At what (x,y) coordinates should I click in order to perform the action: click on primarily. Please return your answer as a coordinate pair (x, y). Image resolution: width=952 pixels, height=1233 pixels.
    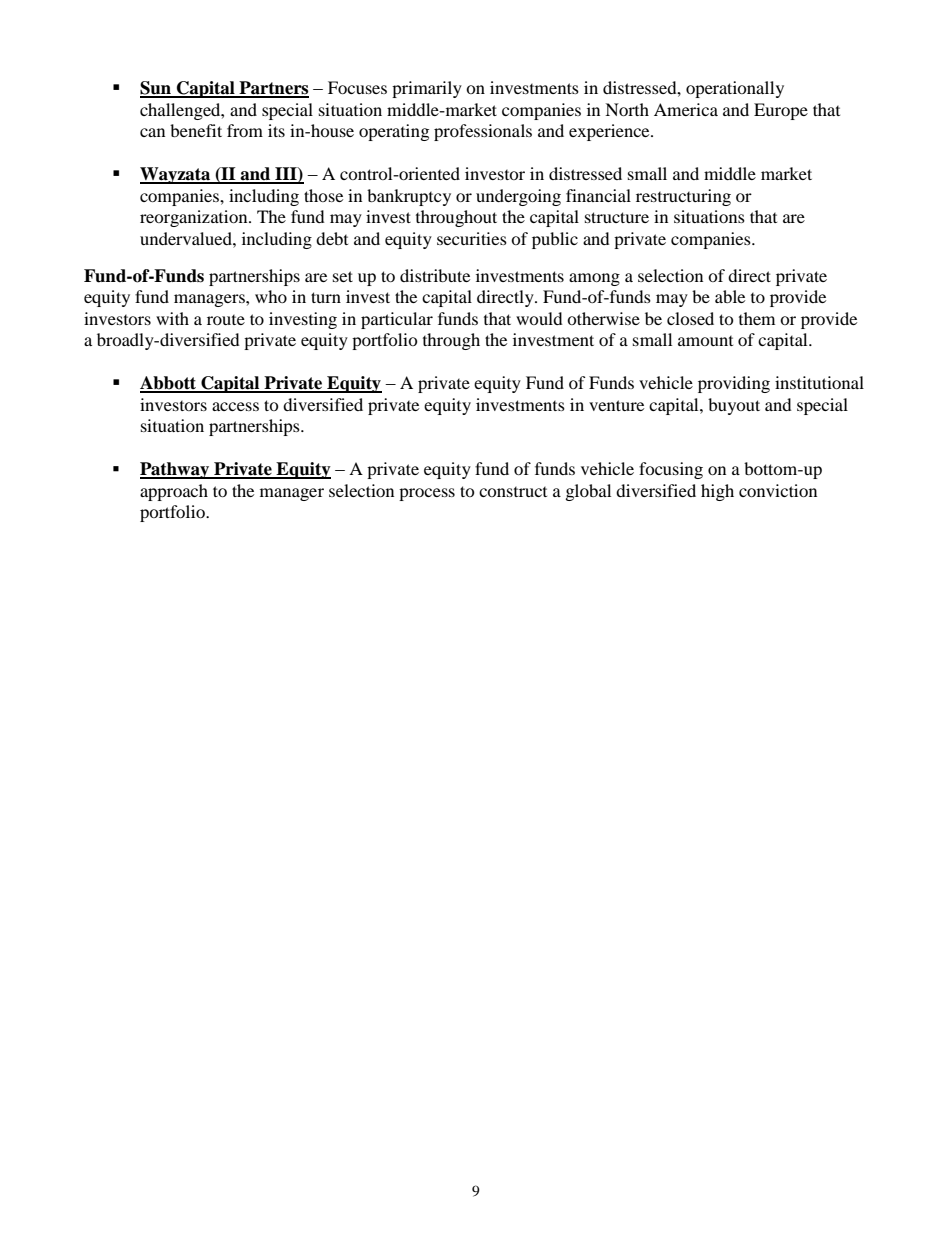
    Looking at the image, I should click on (427, 89).
